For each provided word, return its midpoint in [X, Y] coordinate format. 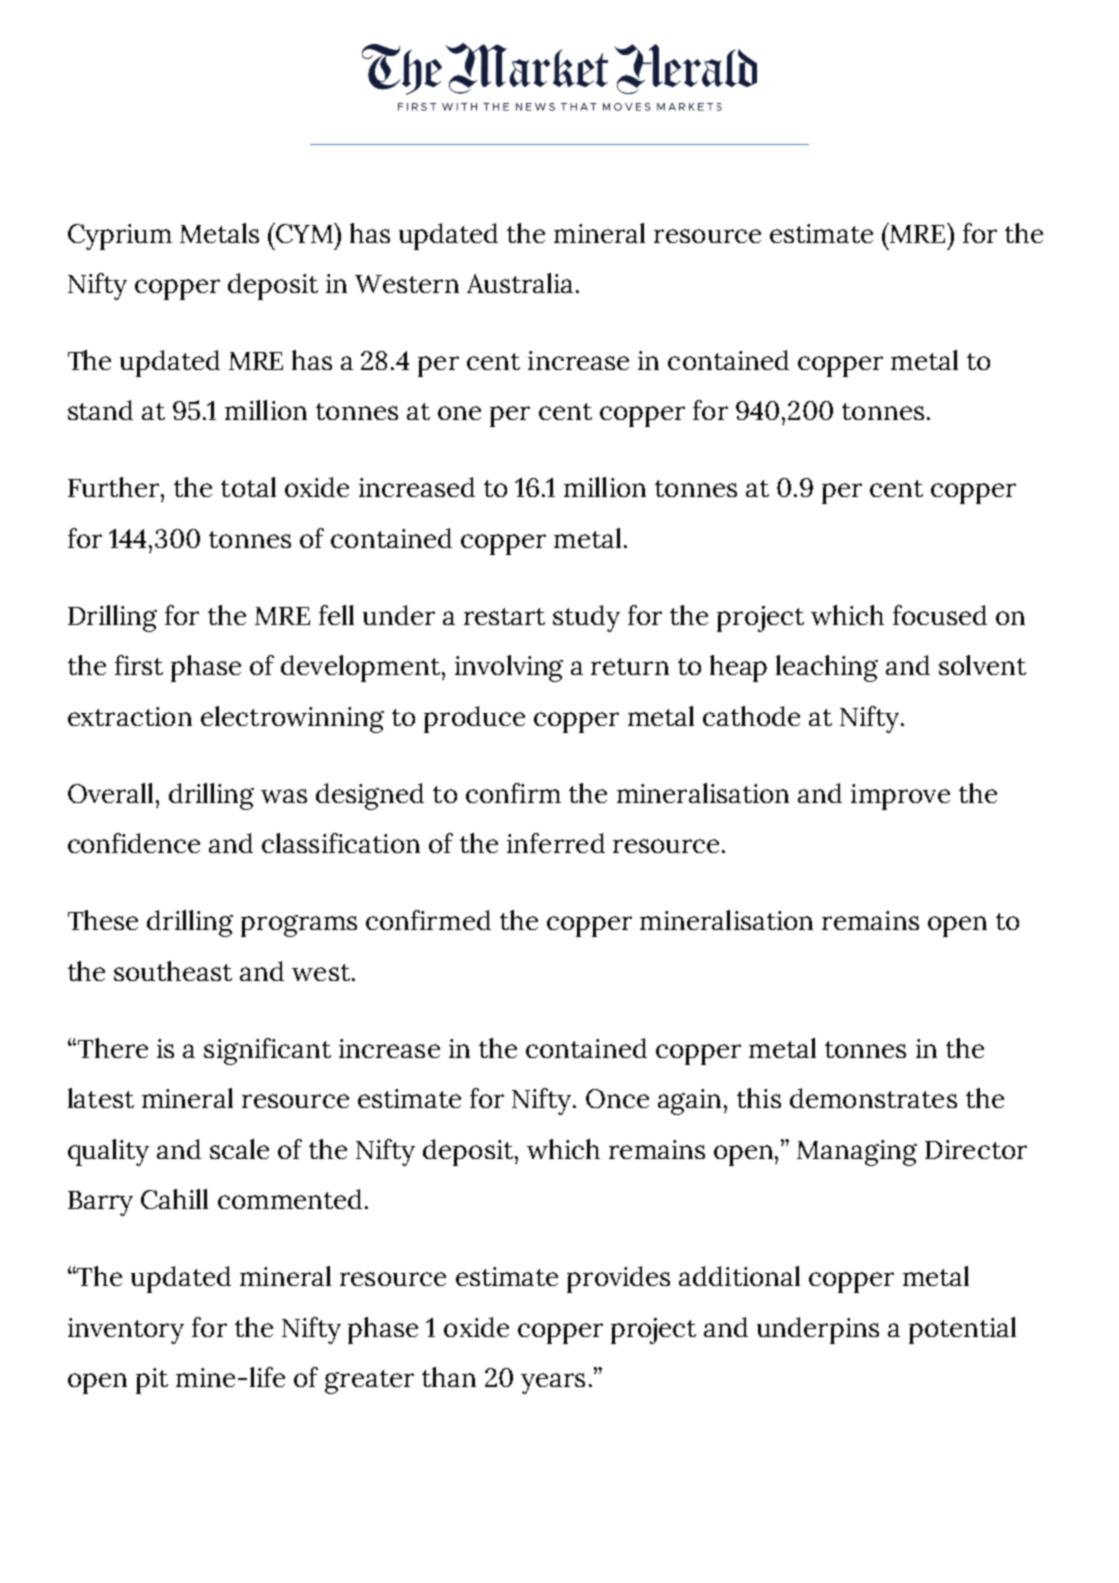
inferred [556, 843]
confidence [134, 843]
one [459, 413]
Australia [520, 283]
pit [152, 1381]
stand [100, 410]
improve [900, 797]
